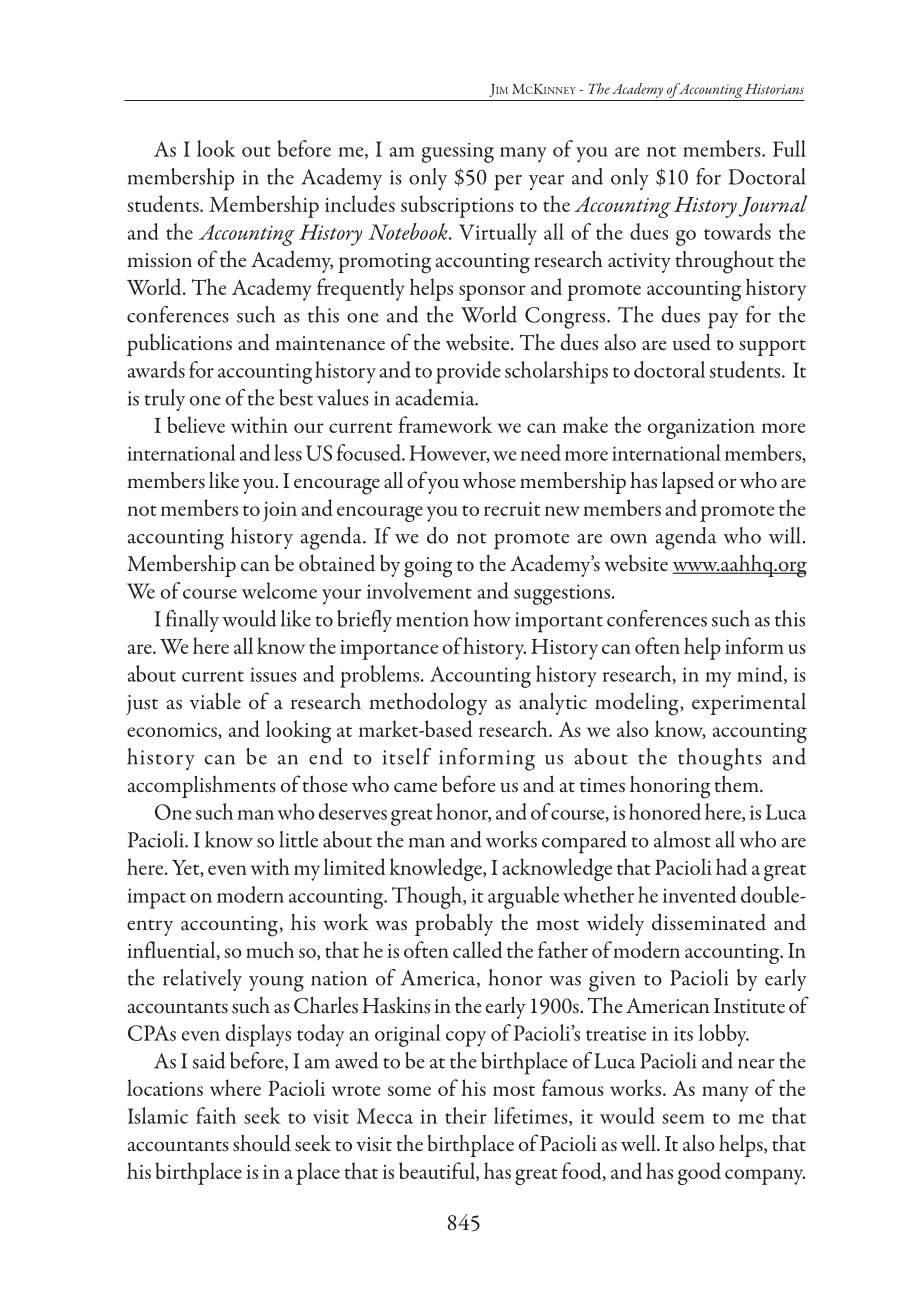  I want to click on includes, so click(360, 203).
